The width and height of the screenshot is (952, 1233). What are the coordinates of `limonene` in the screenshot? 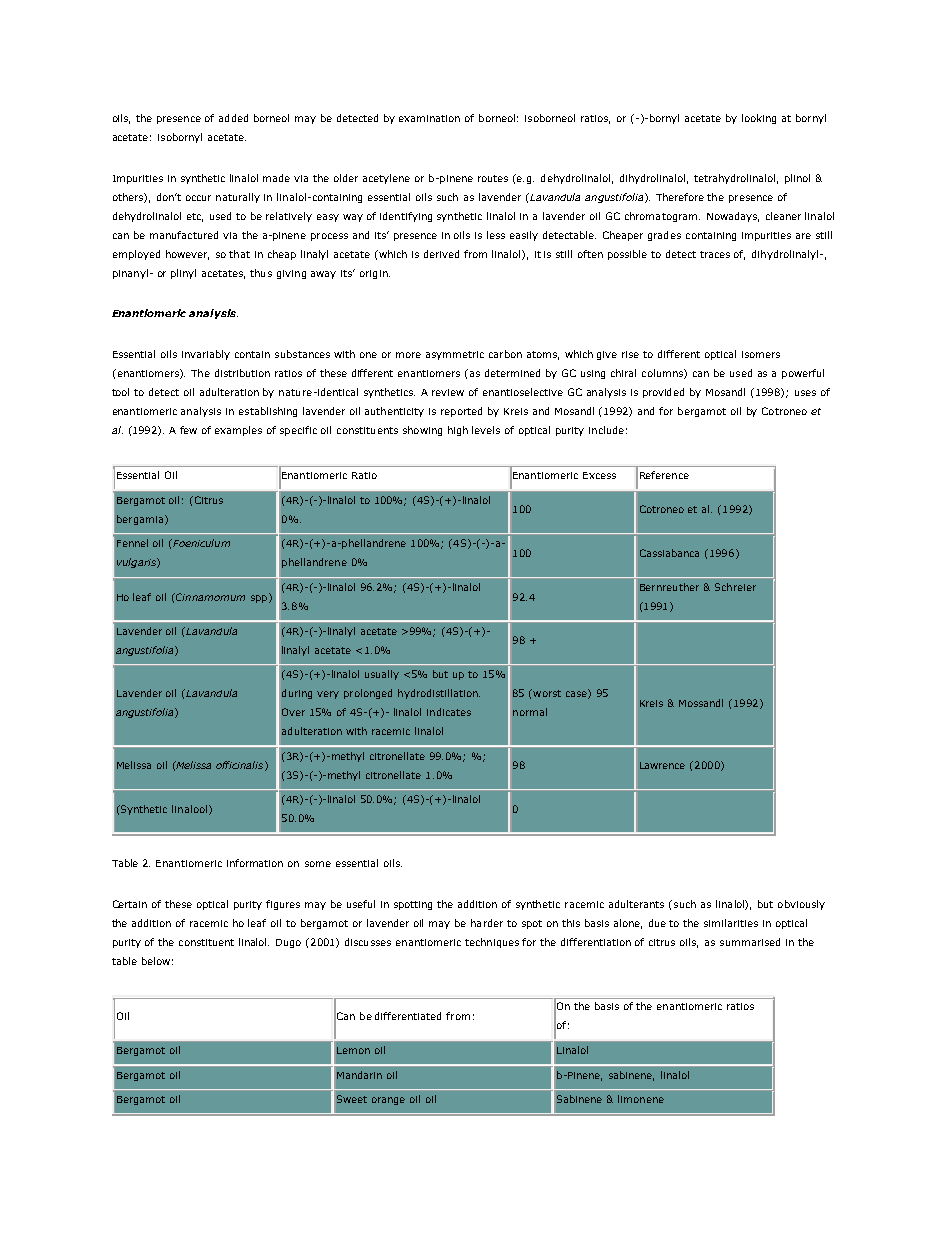 It's located at (641, 1099).
